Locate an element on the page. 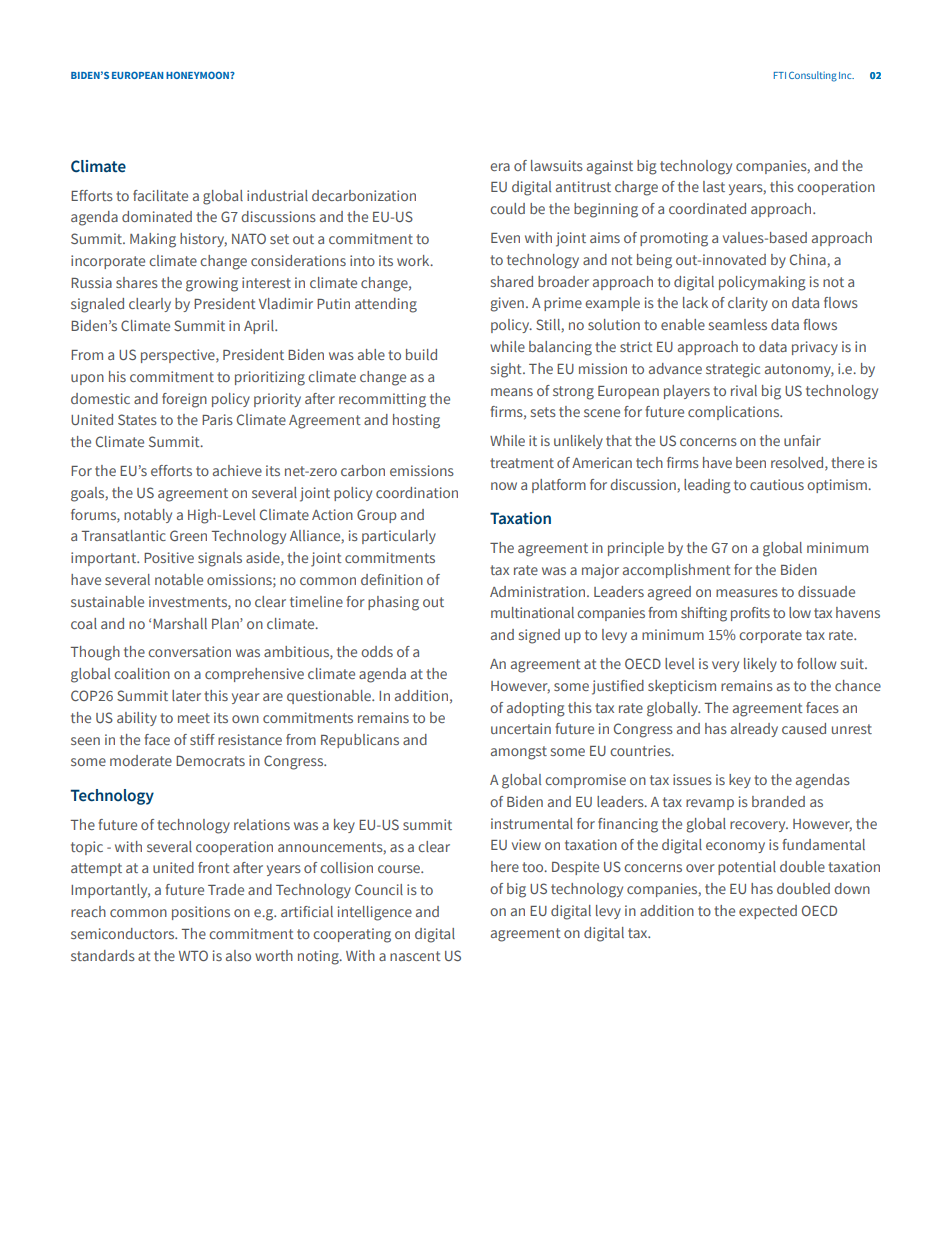  facilitate is located at coordinates (160, 195).
